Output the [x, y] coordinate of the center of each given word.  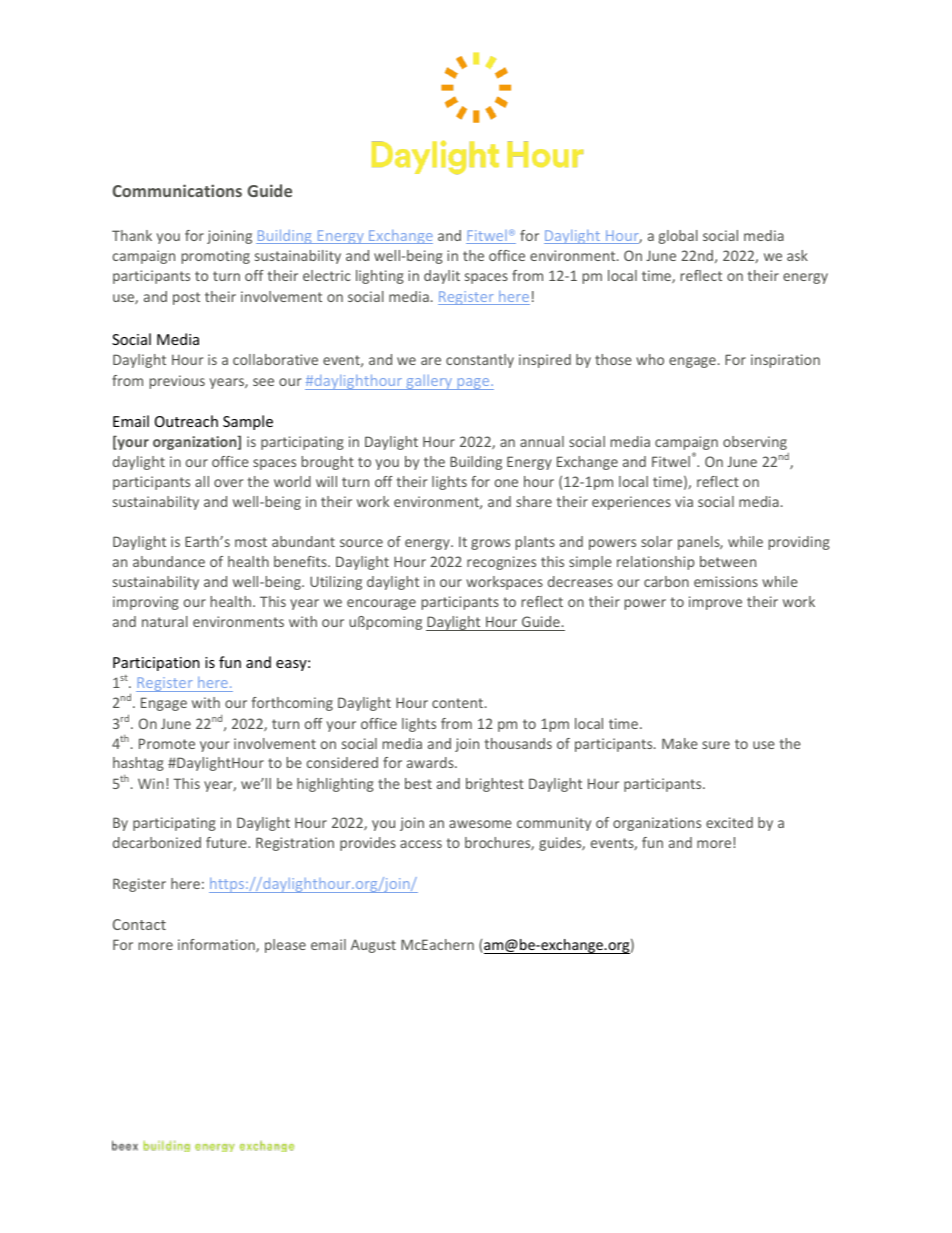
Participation [156, 664]
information [217, 945]
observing [755, 443]
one [506, 483]
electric [327, 275]
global [678, 237]
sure [716, 745]
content [459, 703]
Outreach [186, 421]
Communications [177, 190]
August [373, 946]
